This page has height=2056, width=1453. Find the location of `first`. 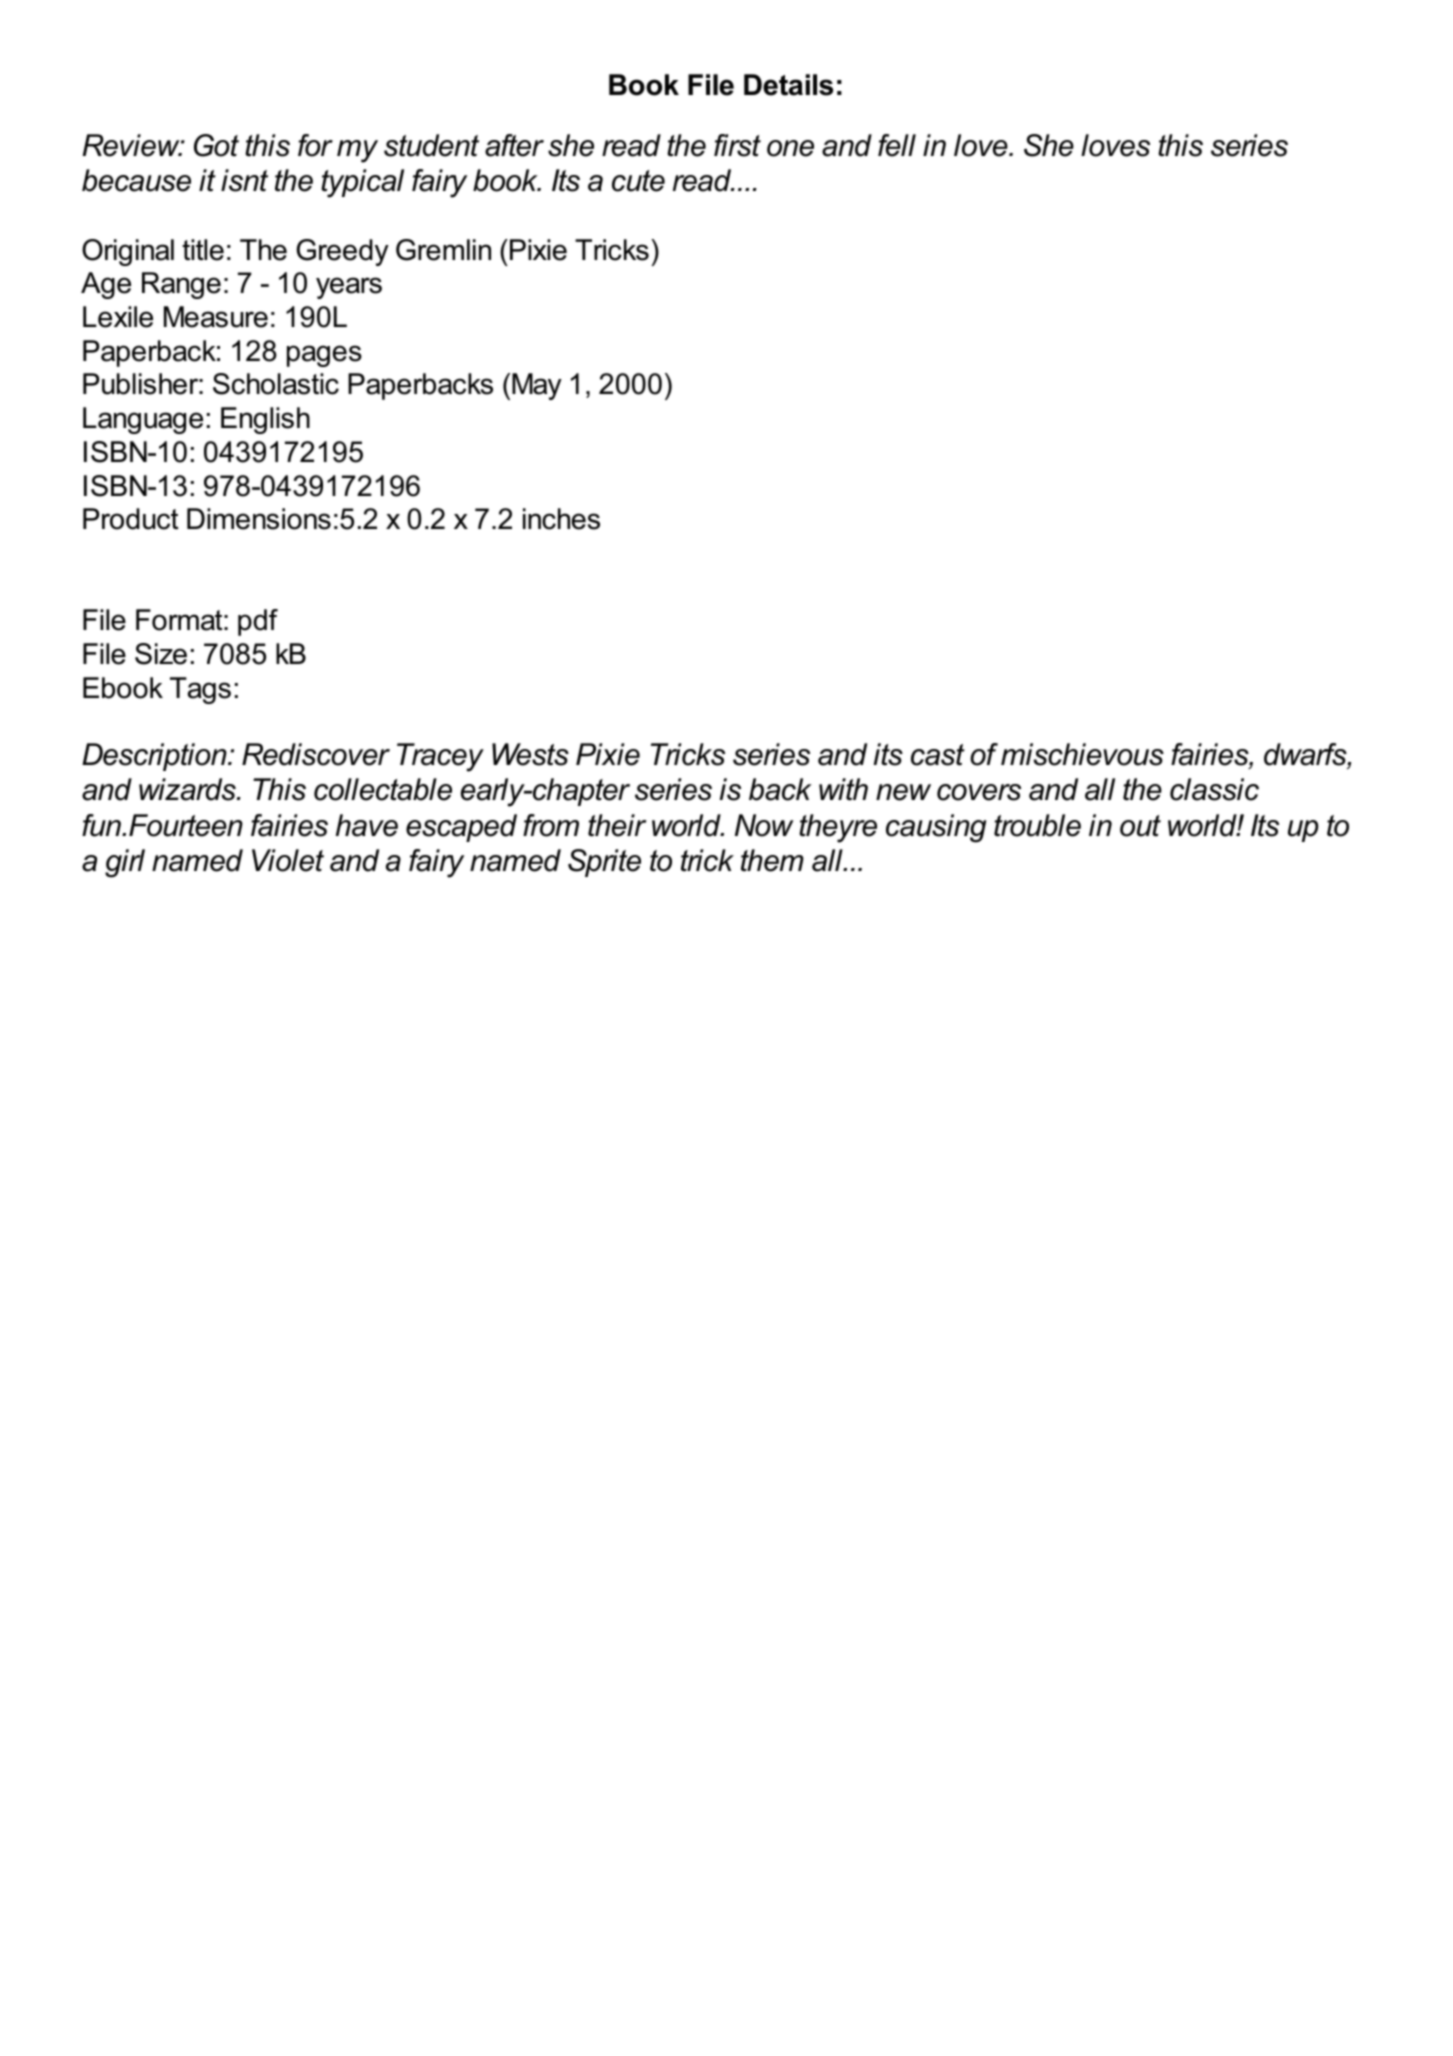

first is located at coordinates (737, 145).
